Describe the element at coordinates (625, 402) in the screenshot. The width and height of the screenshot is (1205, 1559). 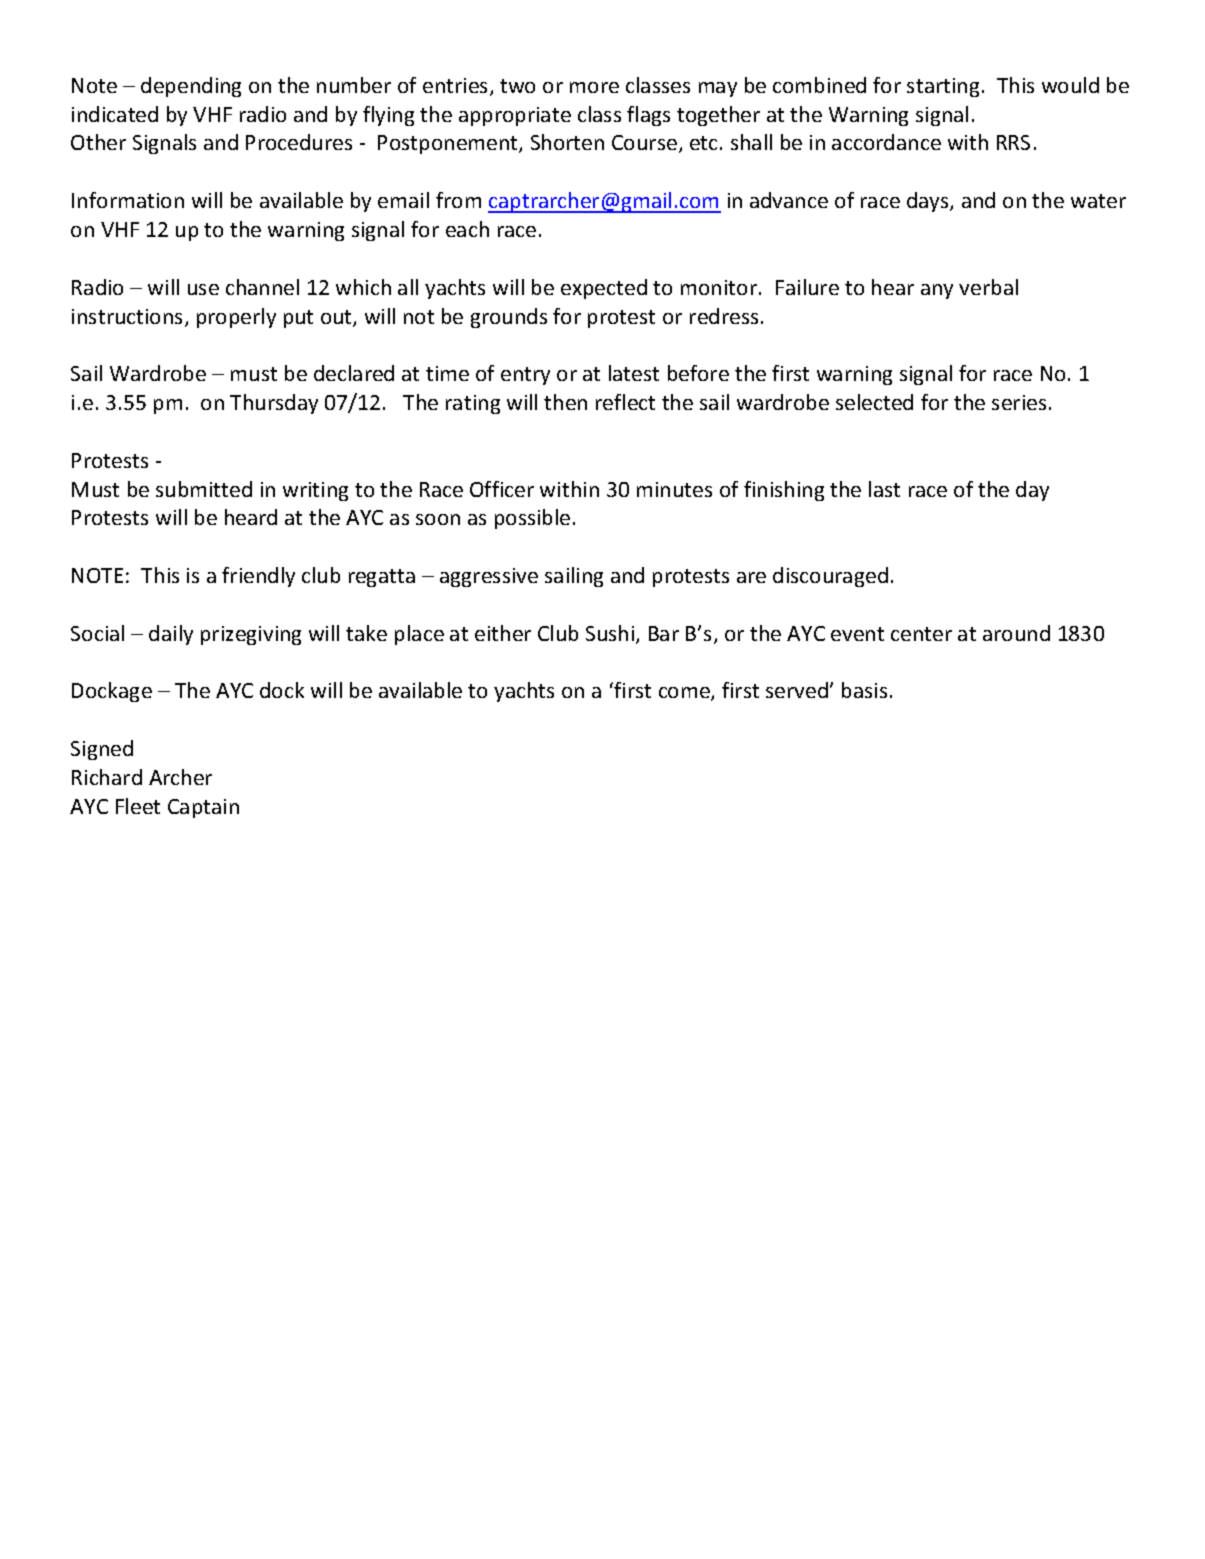
I see `reflect` at that location.
